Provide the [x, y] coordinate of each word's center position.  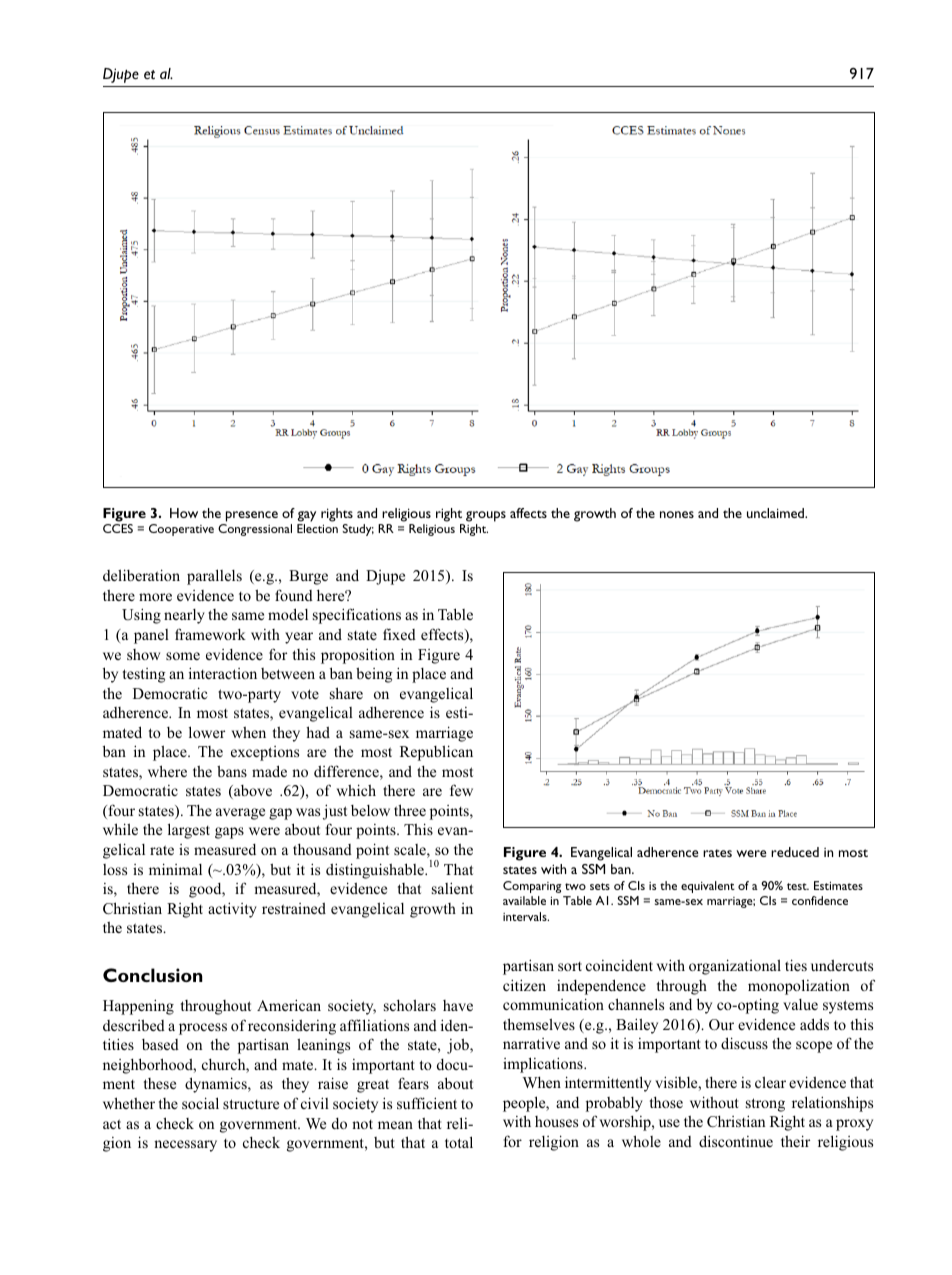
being [374, 675]
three [410, 810]
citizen [524, 985]
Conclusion [153, 975]
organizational [735, 967]
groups [486, 516]
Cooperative [181, 530]
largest [189, 831]
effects [443, 635]
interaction [223, 673]
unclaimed [777, 513]
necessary [185, 1146]
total [459, 1142]
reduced [795, 852]
